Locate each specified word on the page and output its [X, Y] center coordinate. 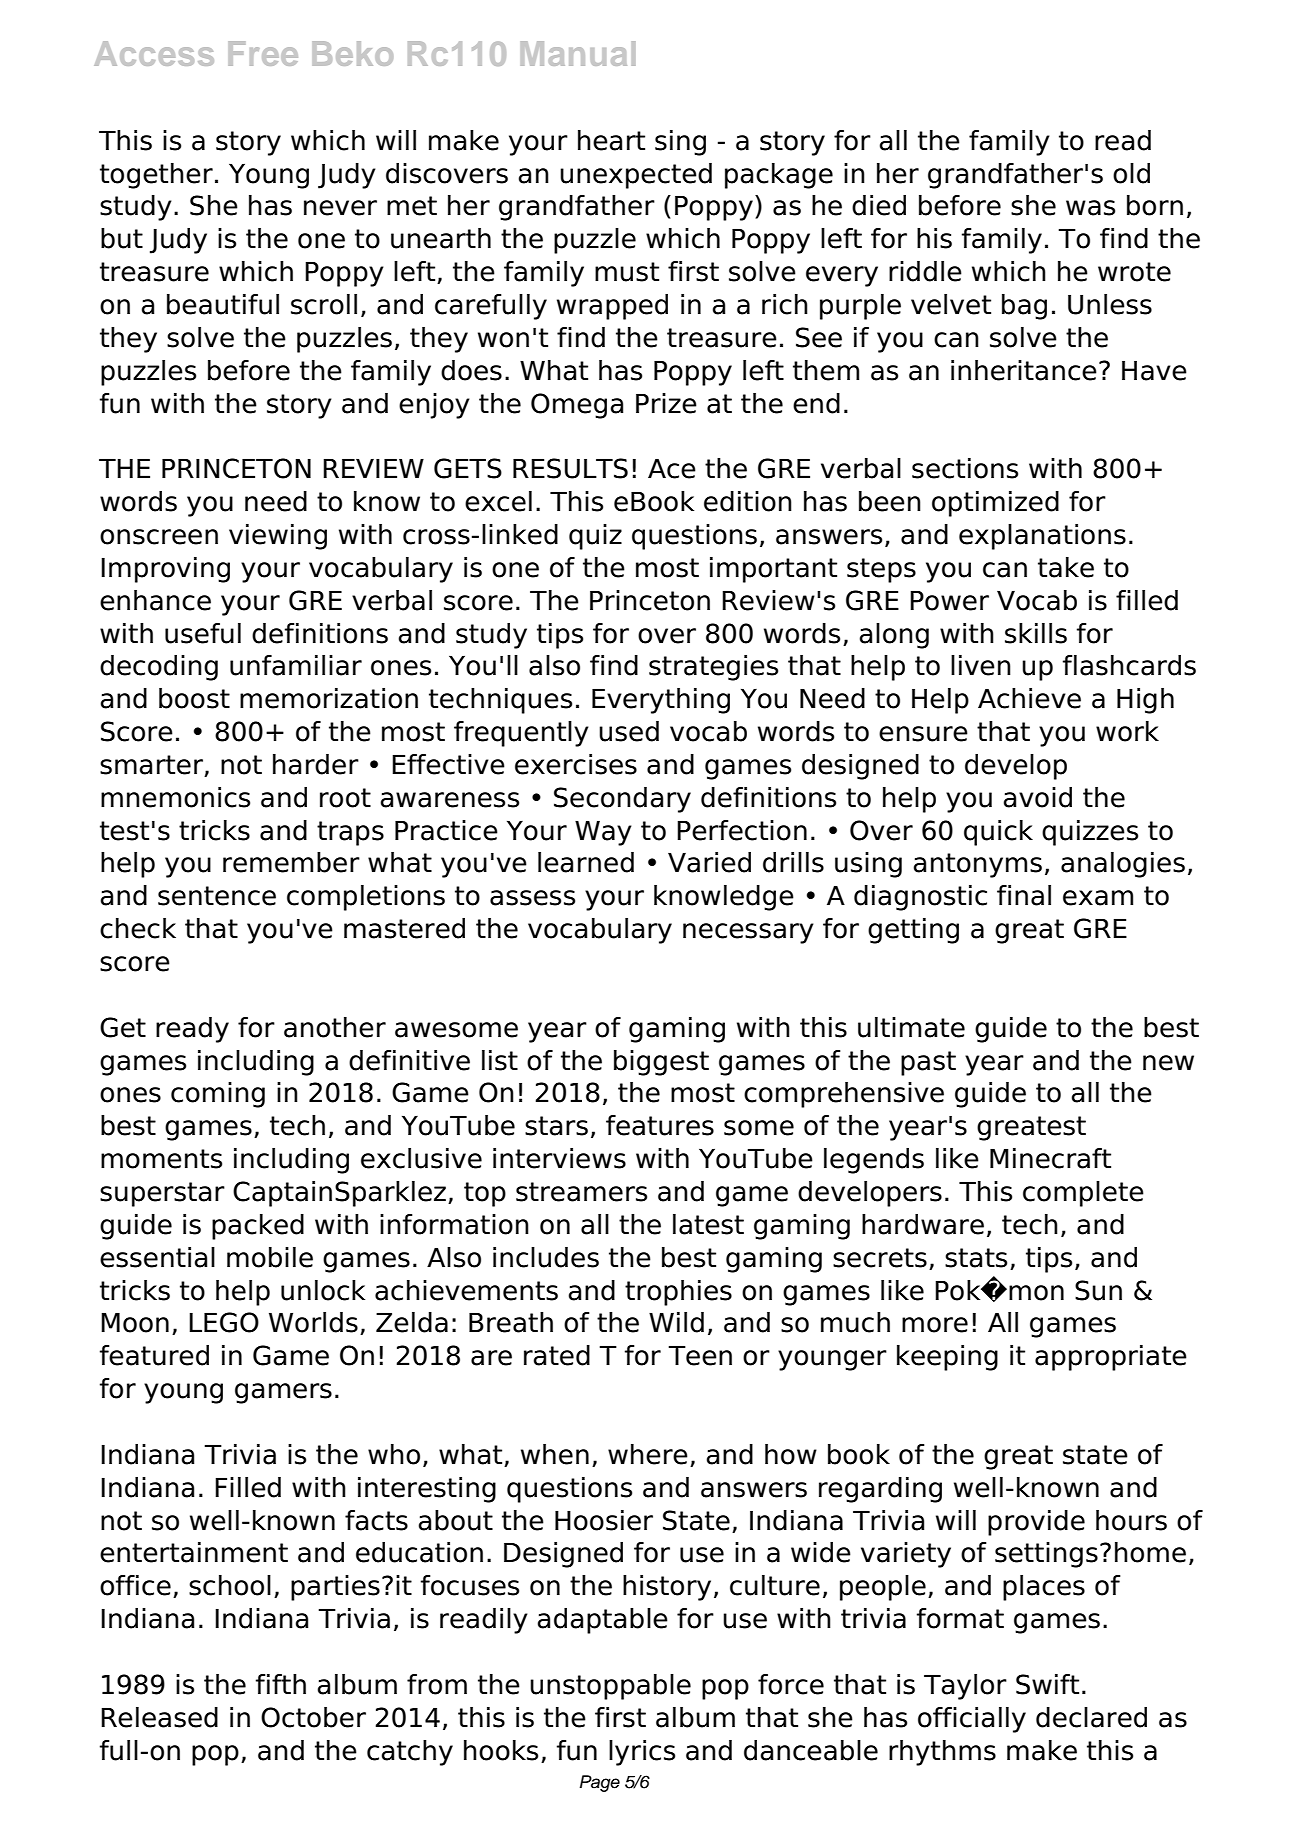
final [1024, 895]
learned [586, 862]
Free [263, 53]
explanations [1042, 537]
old [1131, 173]
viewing [278, 537]
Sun [1098, 1290]
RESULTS [570, 468]
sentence [217, 896]
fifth [281, 1684]
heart [611, 140]
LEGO [224, 1322]
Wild [676, 1322]
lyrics [642, 1753]
